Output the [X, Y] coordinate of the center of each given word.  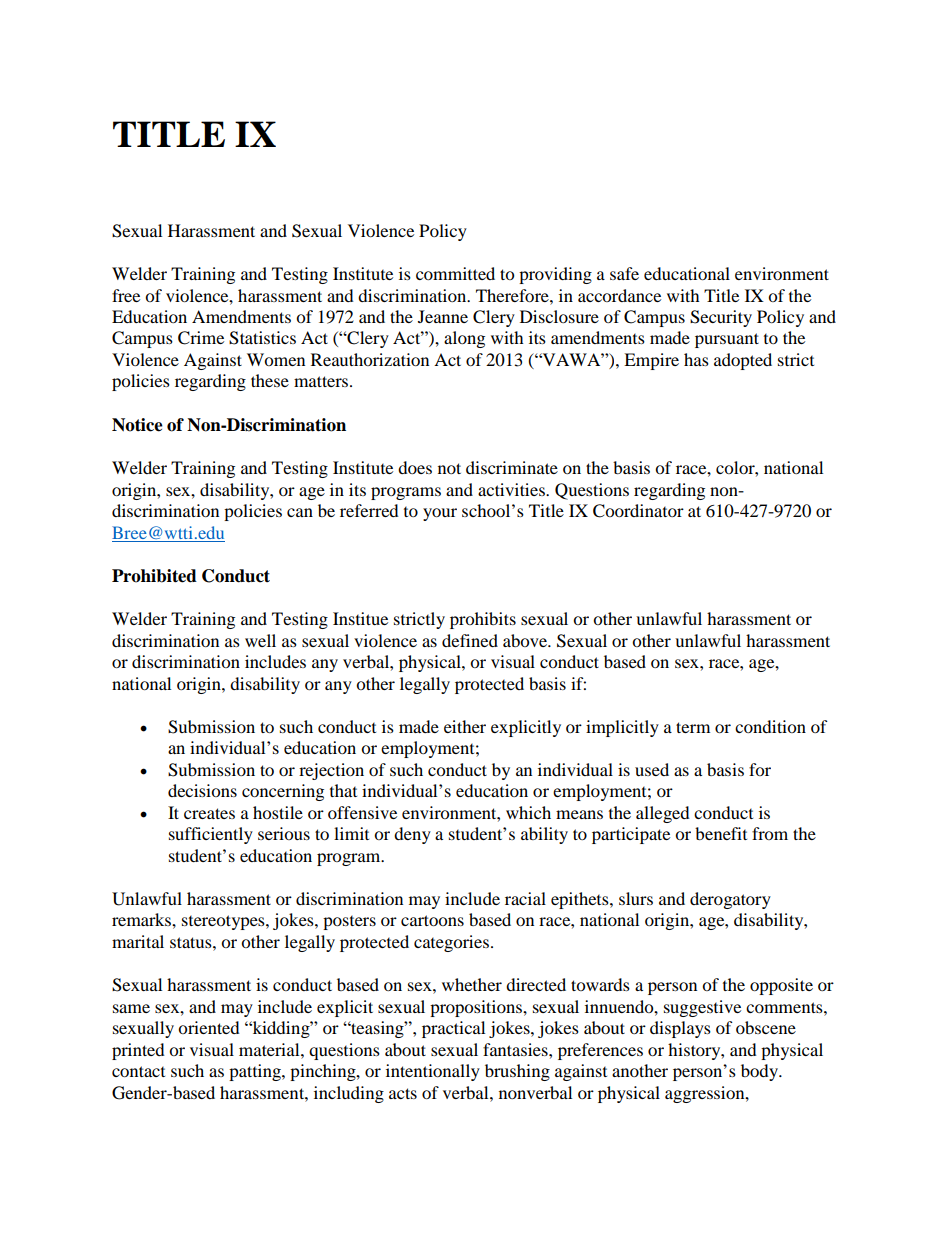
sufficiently [211, 835]
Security [721, 318]
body [760, 1072]
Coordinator [638, 511]
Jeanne [443, 316]
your [440, 514]
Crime [201, 338]
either [465, 726]
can [300, 512]
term [693, 727]
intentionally [433, 1072]
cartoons [432, 920]
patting [256, 1072]
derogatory [730, 900]
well [260, 640]
